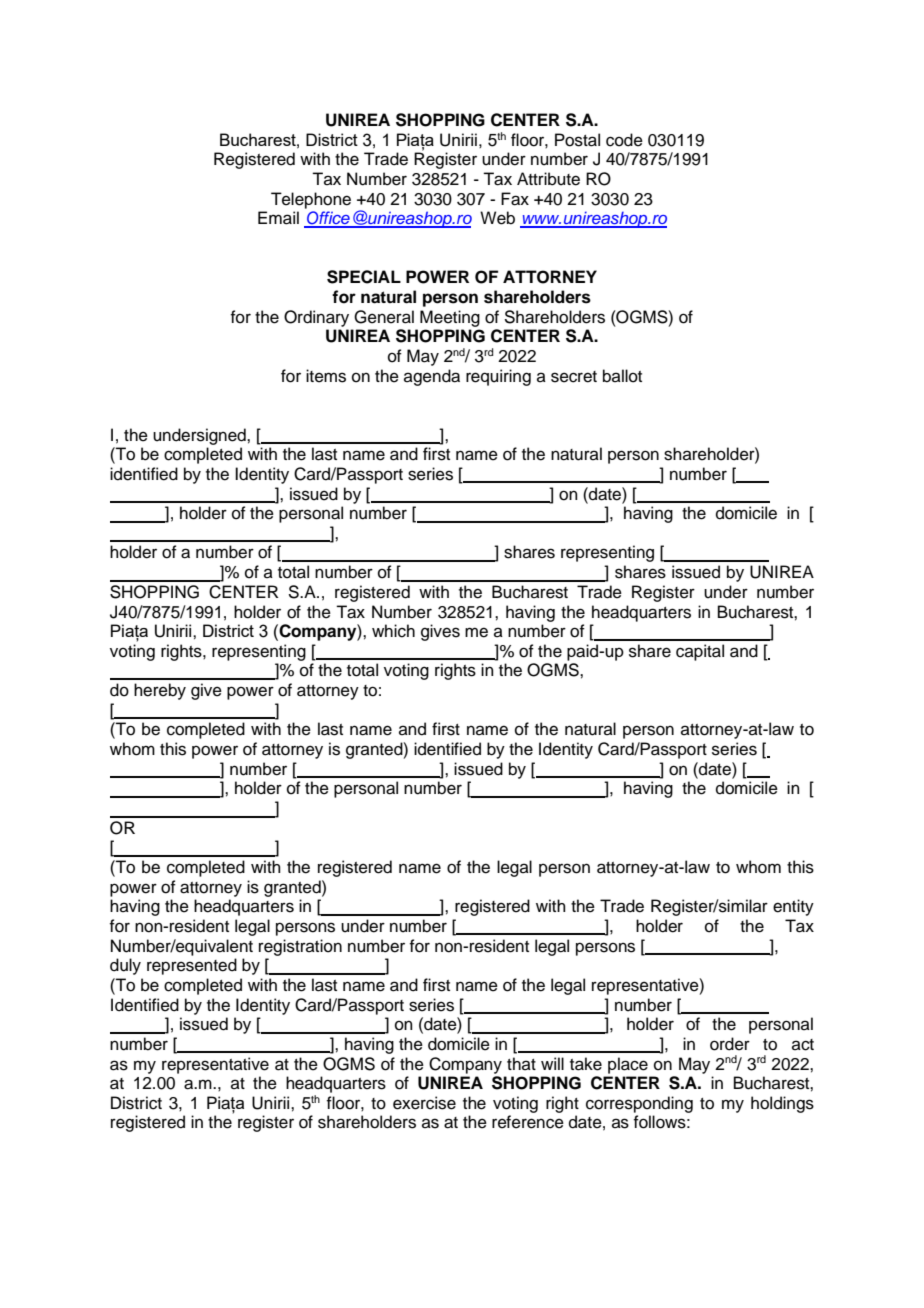 The width and height of the document is (924, 1308). What do you see at coordinates (515, 199) in the document?
I see `Fax` at bounding box center [515, 199].
